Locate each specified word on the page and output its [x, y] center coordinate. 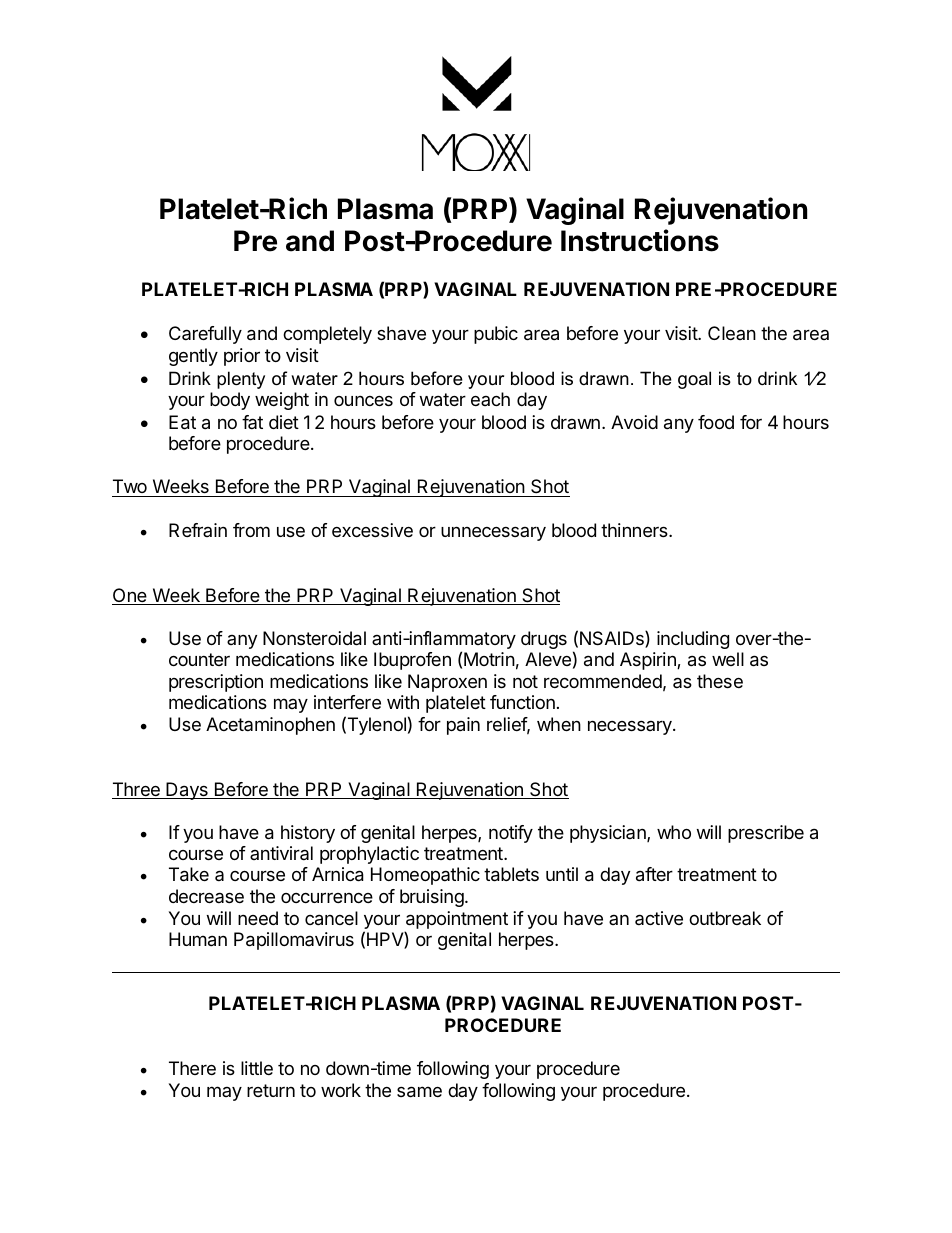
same [419, 1092]
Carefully [205, 335]
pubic [496, 335]
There [192, 1068]
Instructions [640, 240]
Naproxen [447, 683]
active [659, 918]
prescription [216, 683]
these [720, 681]
